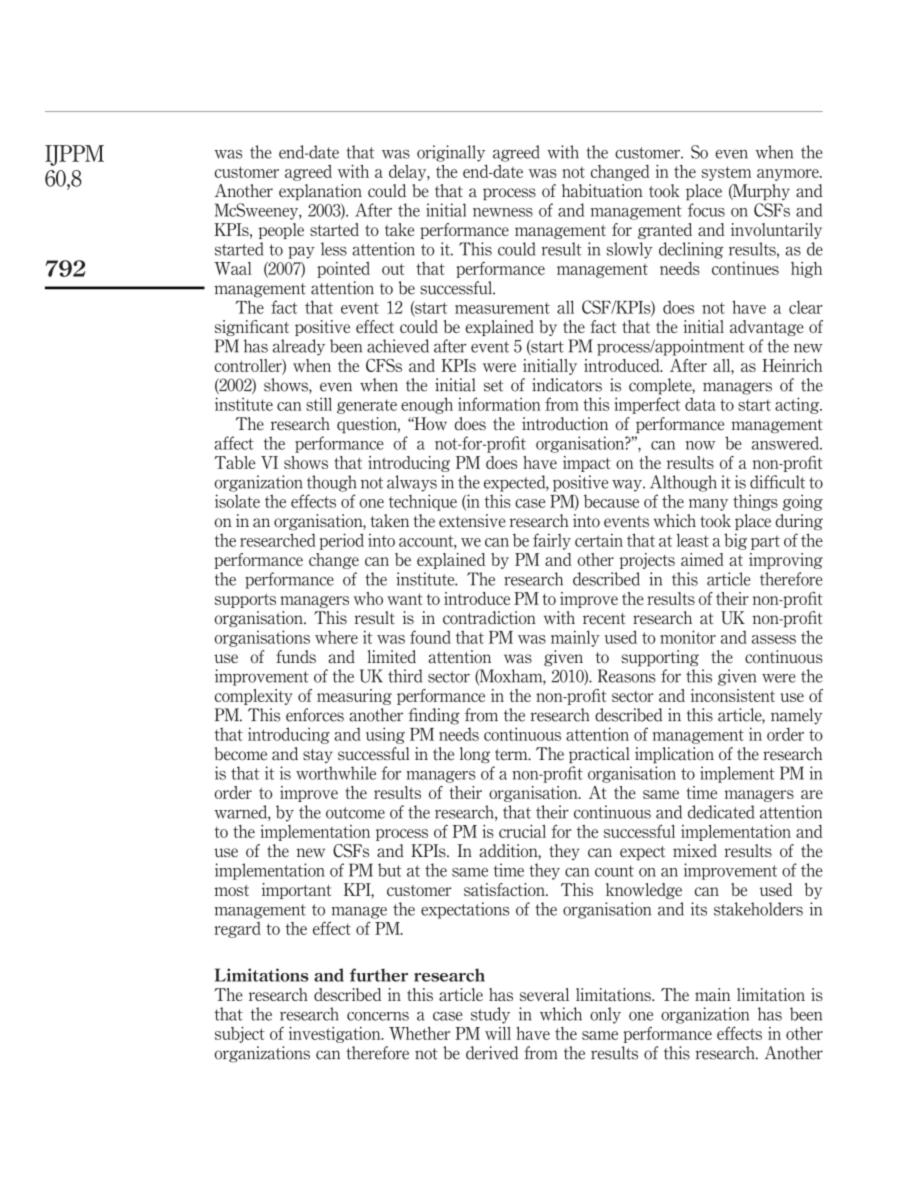  Describe the element at coordinates (245, 600) in the screenshot. I see `supports` at that location.
